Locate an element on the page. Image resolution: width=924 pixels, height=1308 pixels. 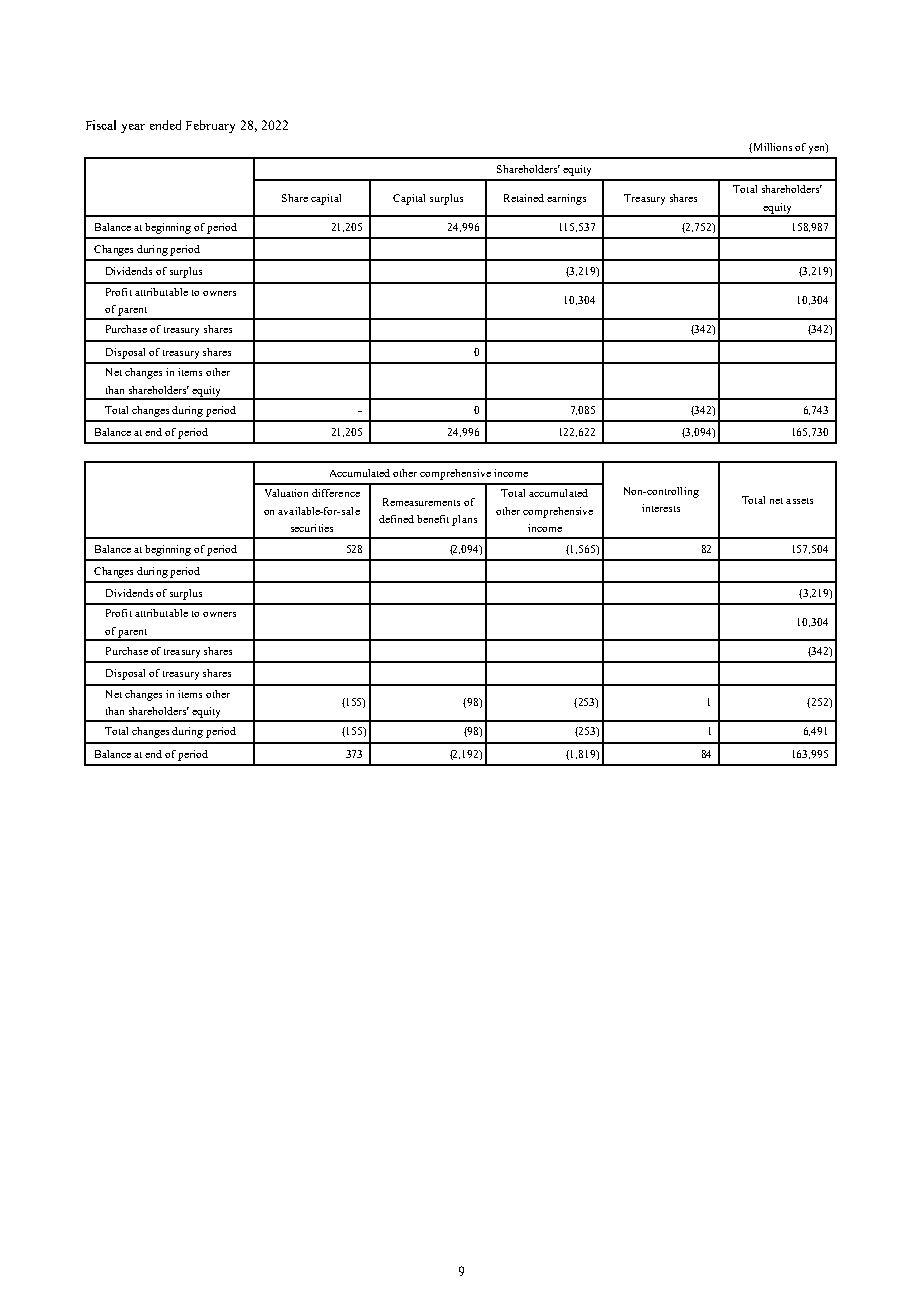
assets is located at coordinates (799, 501).
